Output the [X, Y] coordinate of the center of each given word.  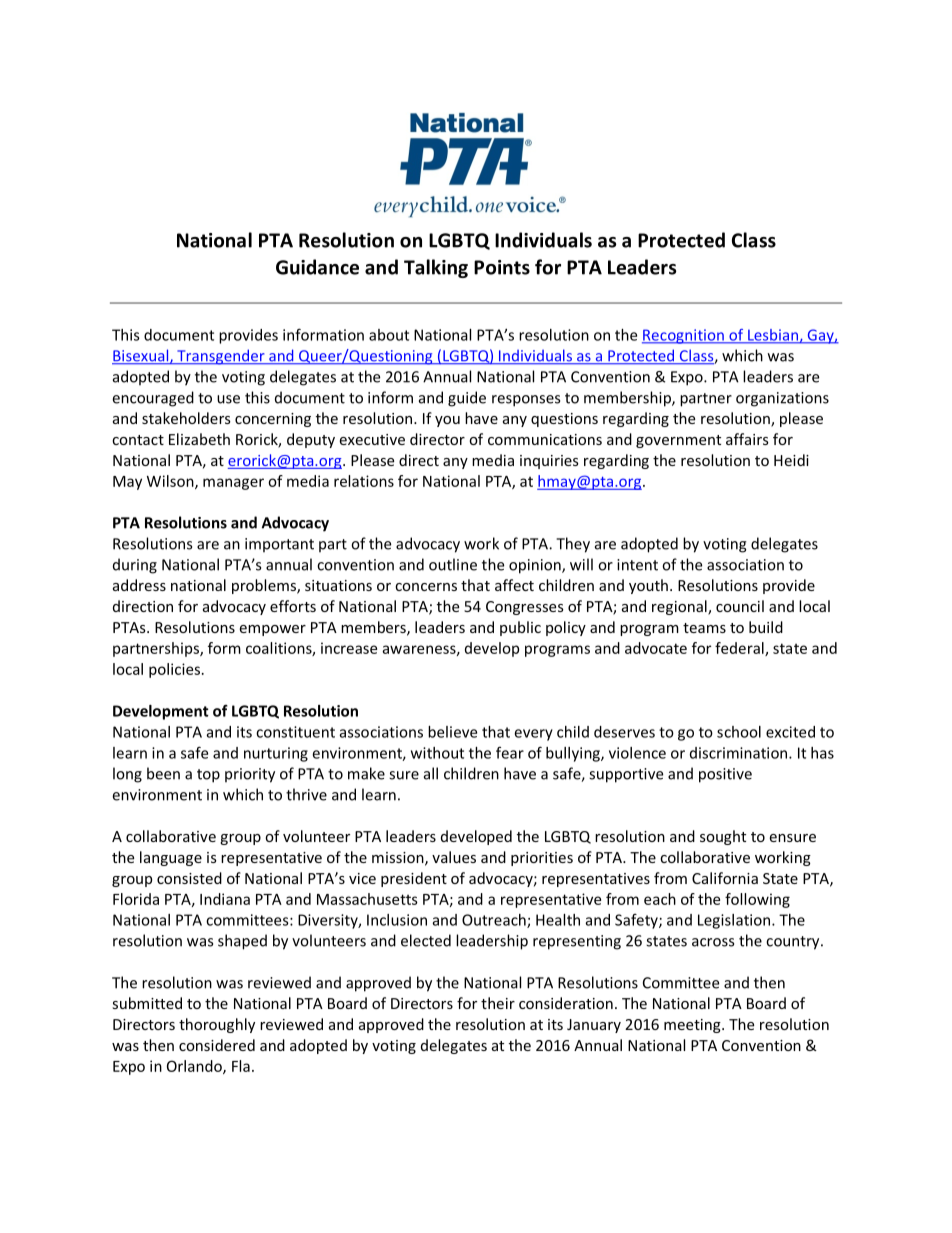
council [740, 606]
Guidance [317, 267]
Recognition [684, 336]
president [414, 879]
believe [452, 732]
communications [545, 439]
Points [502, 267]
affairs [747, 439]
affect [514, 585]
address [139, 585]
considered [217, 1045]
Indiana [225, 899]
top [208, 776]
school [739, 732]
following [757, 900]
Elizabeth [199, 439]
